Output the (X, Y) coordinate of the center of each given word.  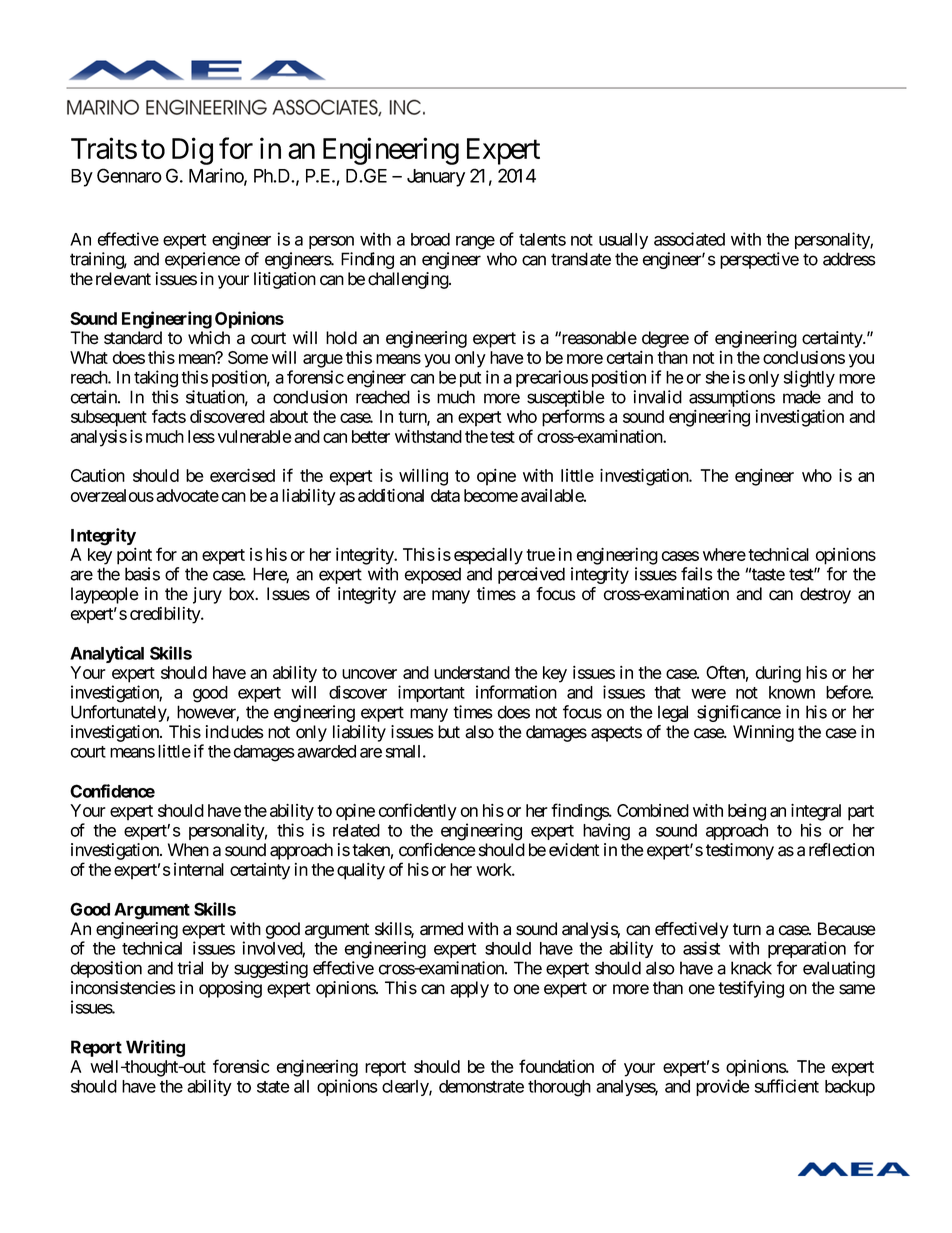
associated (689, 239)
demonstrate (481, 1086)
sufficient (787, 1086)
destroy (825, 595)
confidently (418, 812)
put (470, 379)
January (436, 178)
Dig (192, 151)
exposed (432, 575)
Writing (155, 1048)
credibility (166, 615)
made (802, 397)
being (747, 812)
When (188, 850)
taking (156, 379)
